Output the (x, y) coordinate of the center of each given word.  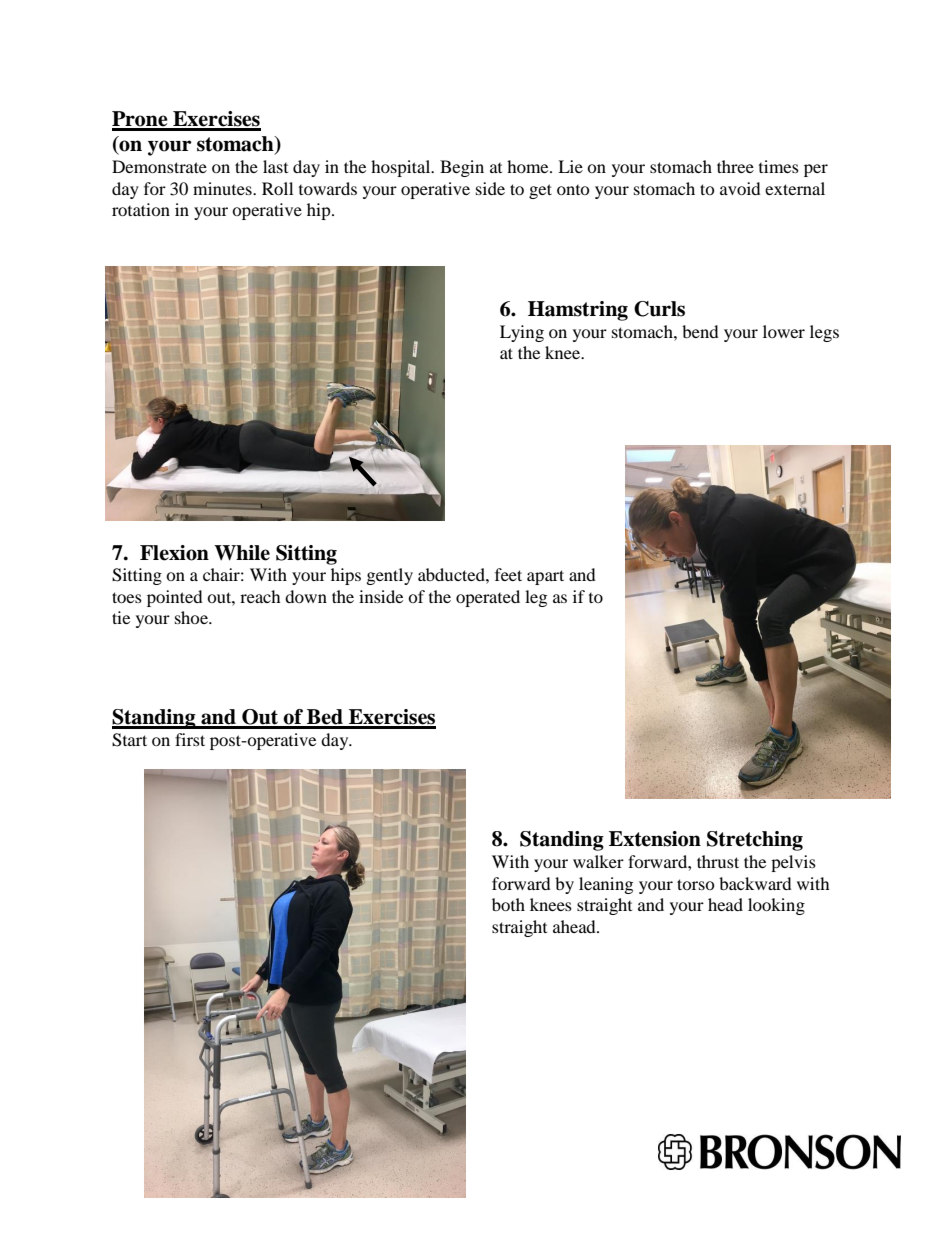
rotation (141, 209)
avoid (740, 188)
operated (488, 598)
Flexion (174, 553)
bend (700, 331)
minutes (223, 188)
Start (129, 740)
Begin (462, 168)
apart (545, 577)
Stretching (755, 841)
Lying (522, 333)
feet (508, 574)
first (190, 739)
